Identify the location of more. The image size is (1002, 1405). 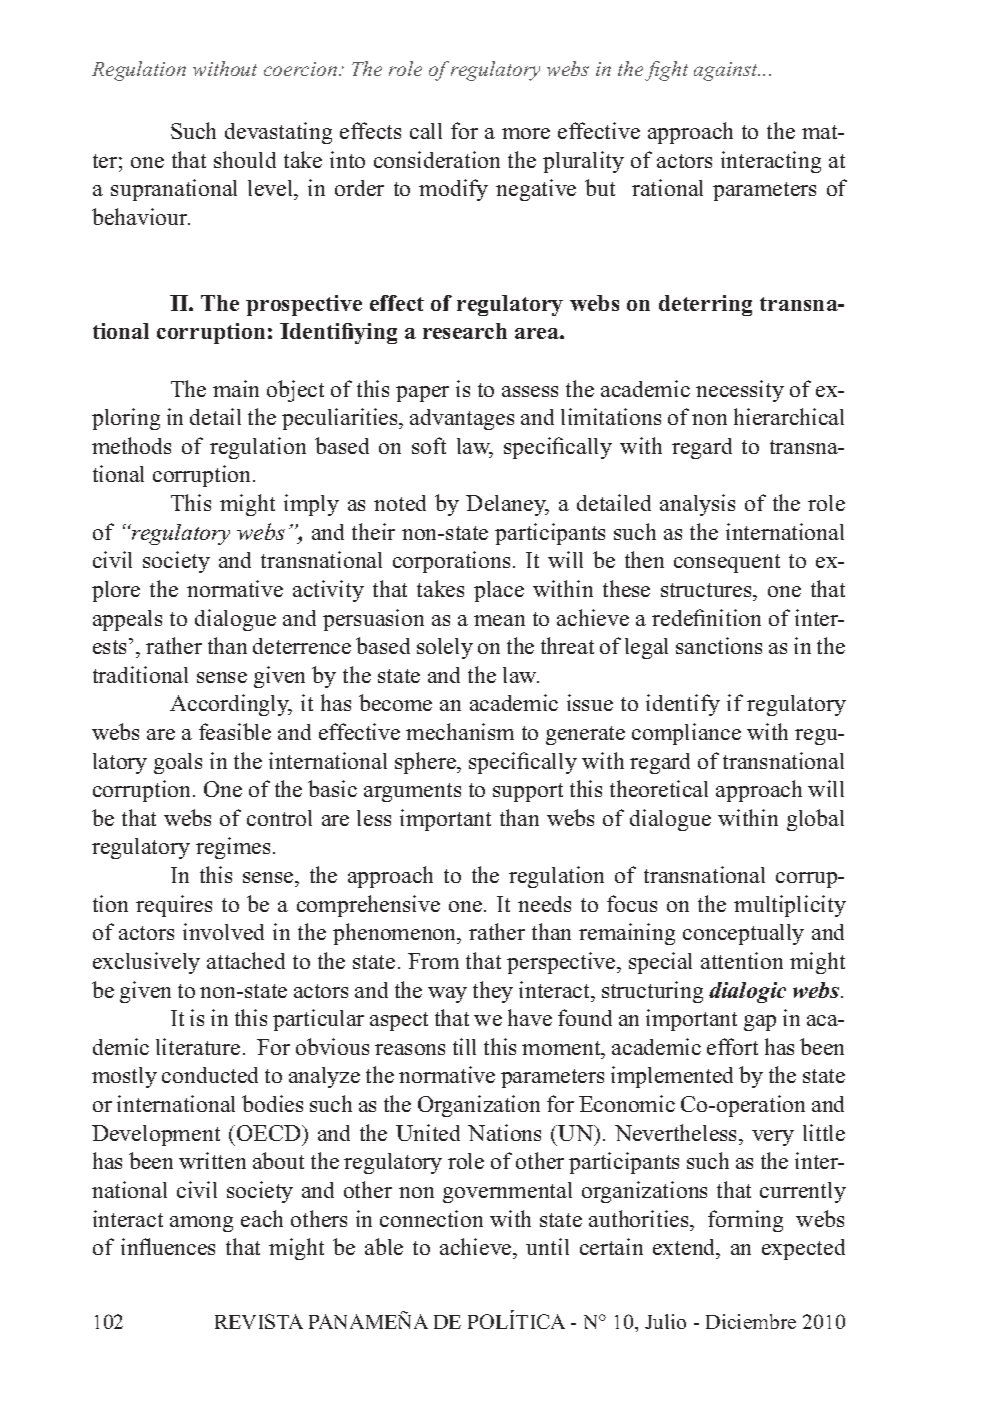
(526, 133).
